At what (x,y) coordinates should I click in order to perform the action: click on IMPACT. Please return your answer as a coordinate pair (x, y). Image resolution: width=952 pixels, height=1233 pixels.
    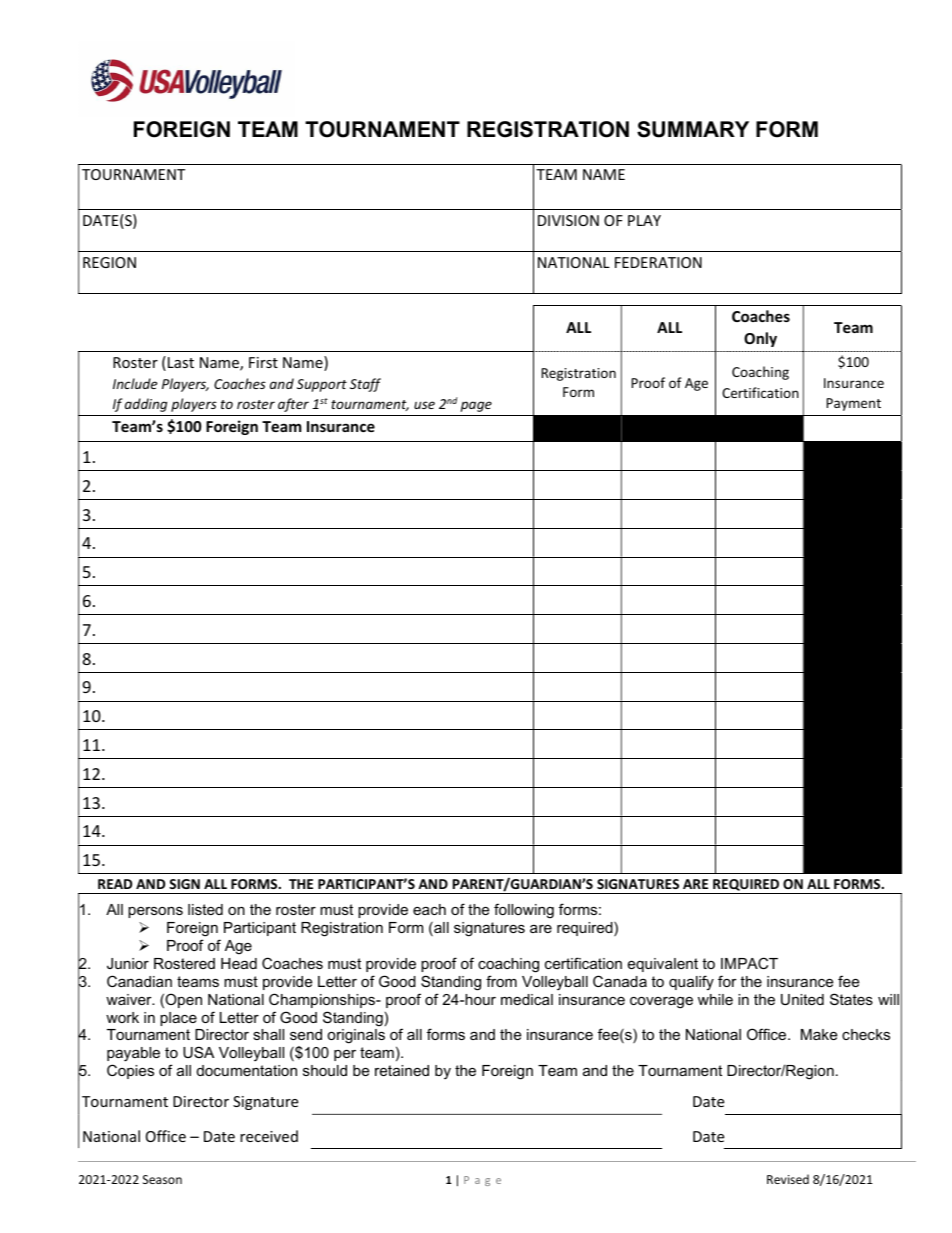
    Looking at the image, I should click on (749, 963).
